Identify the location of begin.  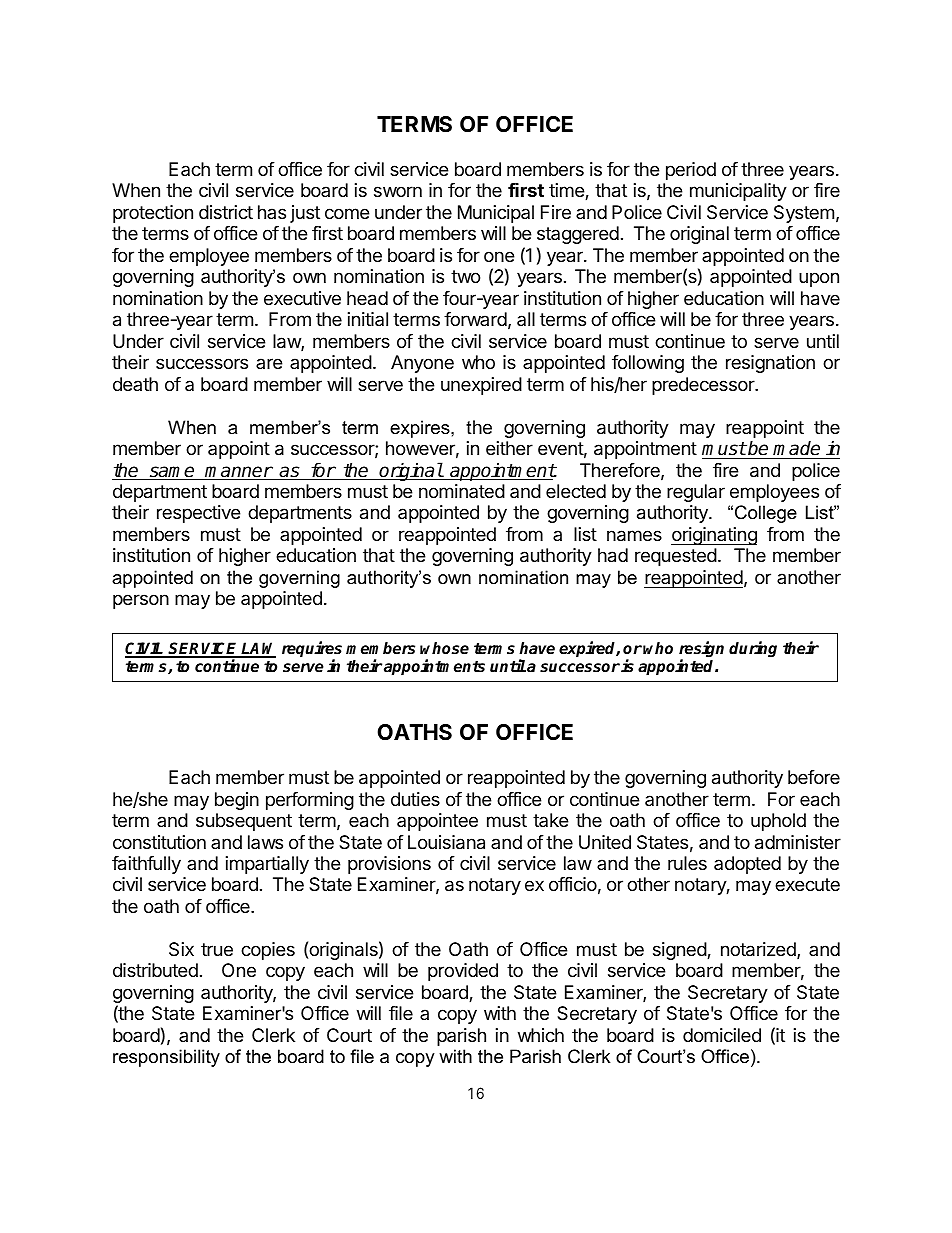
(237, 801).
